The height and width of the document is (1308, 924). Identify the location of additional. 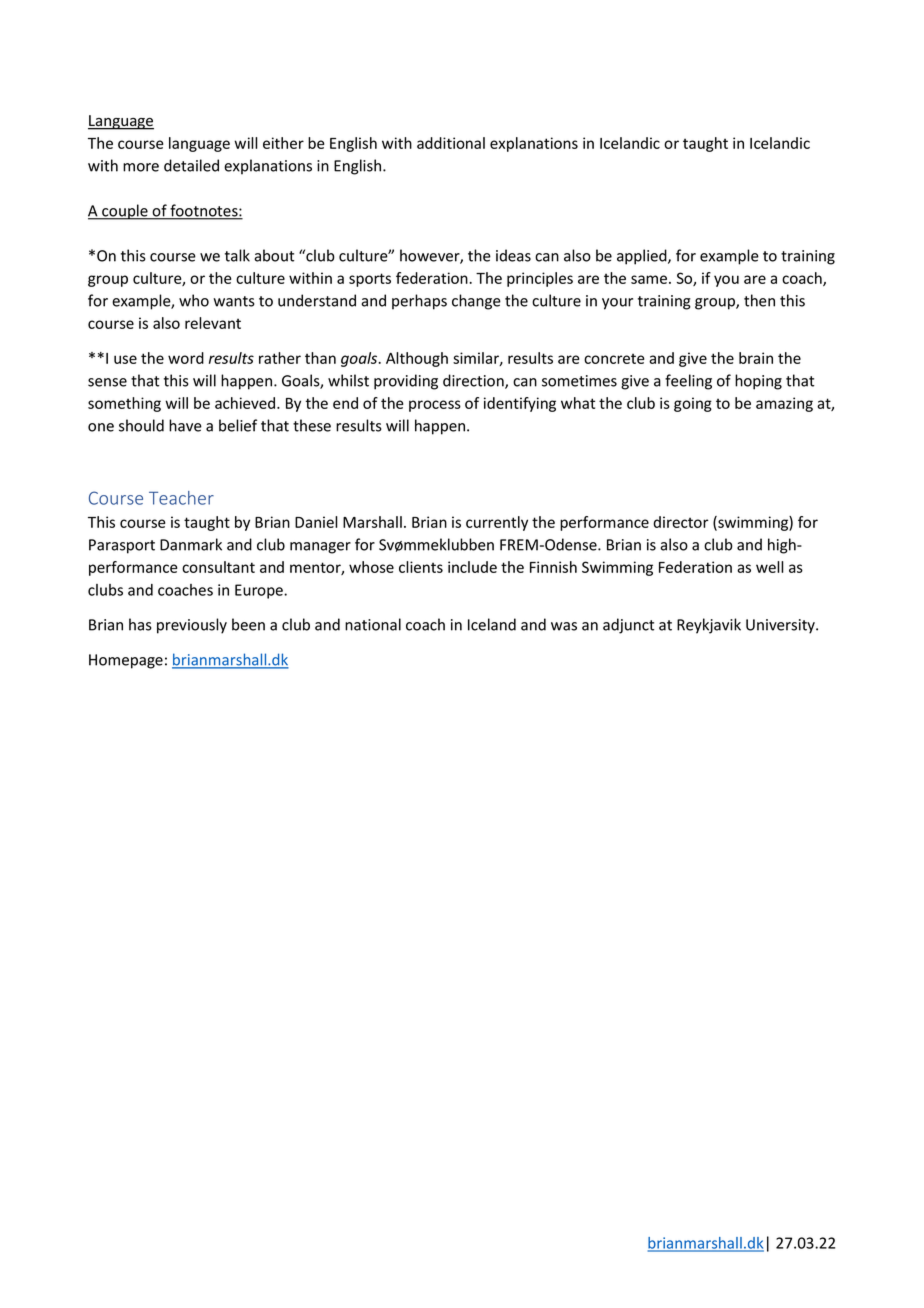
(451, 143).
